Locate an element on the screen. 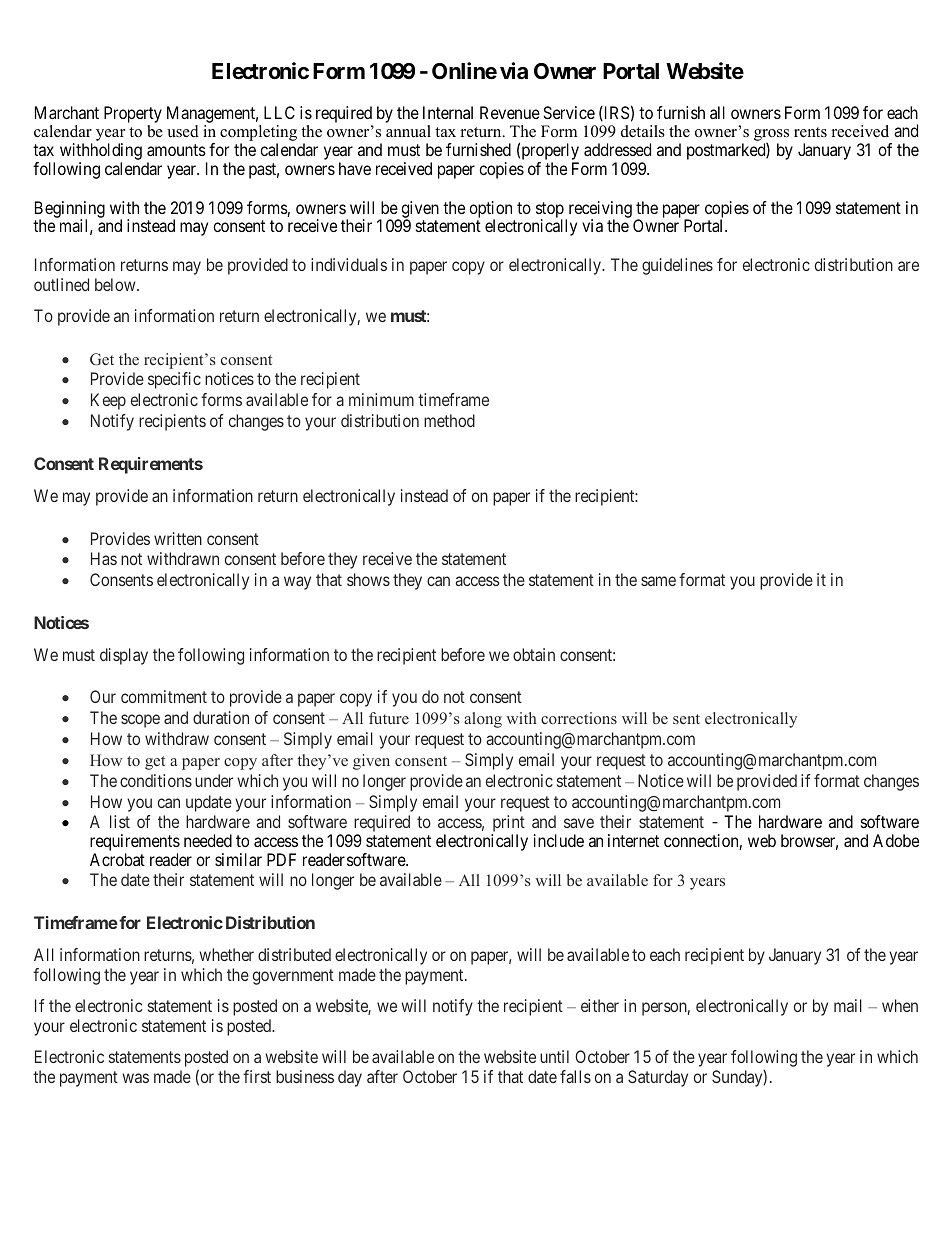  obtain is located at coordinates (534, 654).
